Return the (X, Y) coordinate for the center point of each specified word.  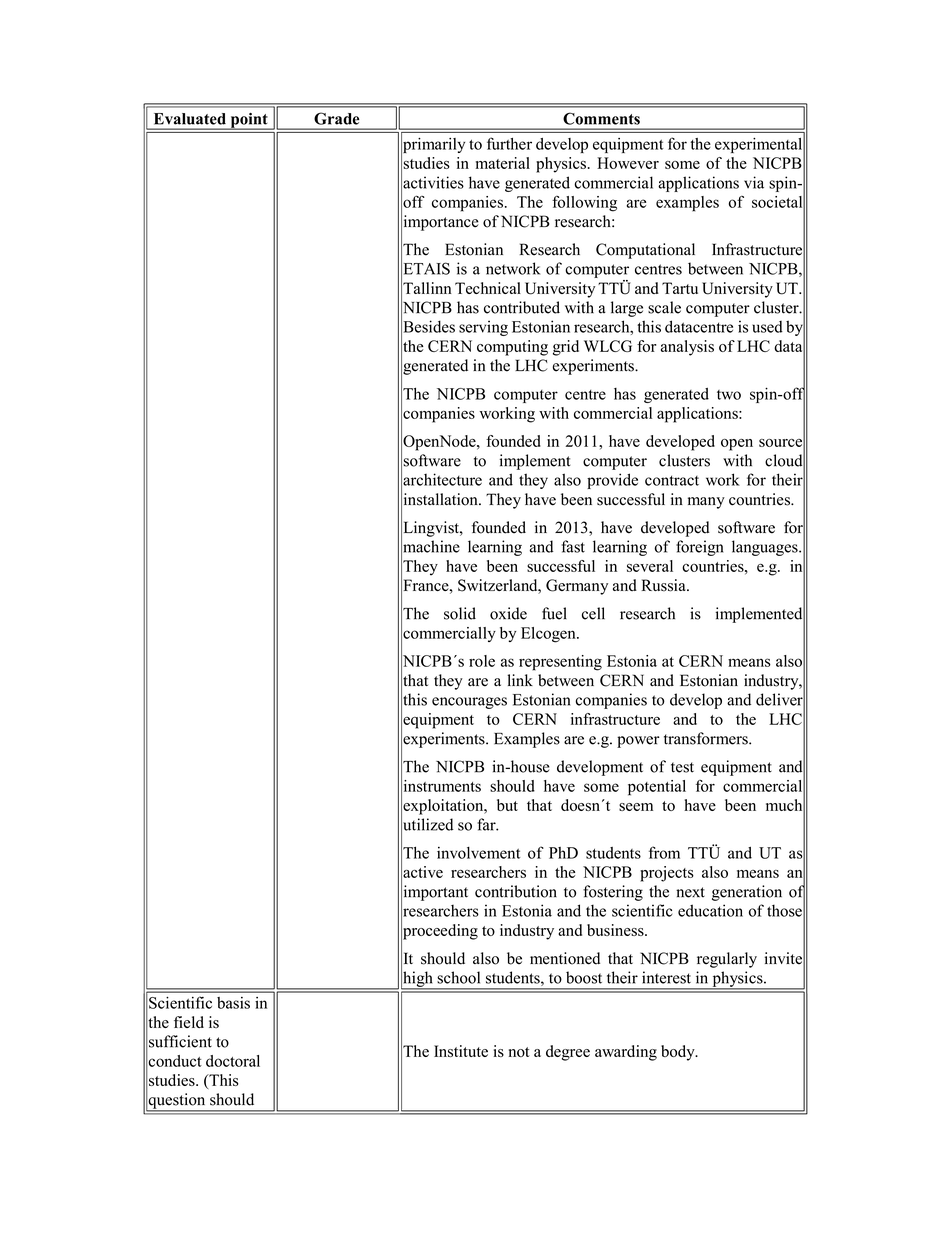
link (520, 680)
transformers (707, 738)
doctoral (233, 1061)
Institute (461, 1051)
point (249, 121)
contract (672, 480)
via (754, 182)
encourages (469, 703)
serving (483, 328)
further (509, 143)
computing (512, 348)
